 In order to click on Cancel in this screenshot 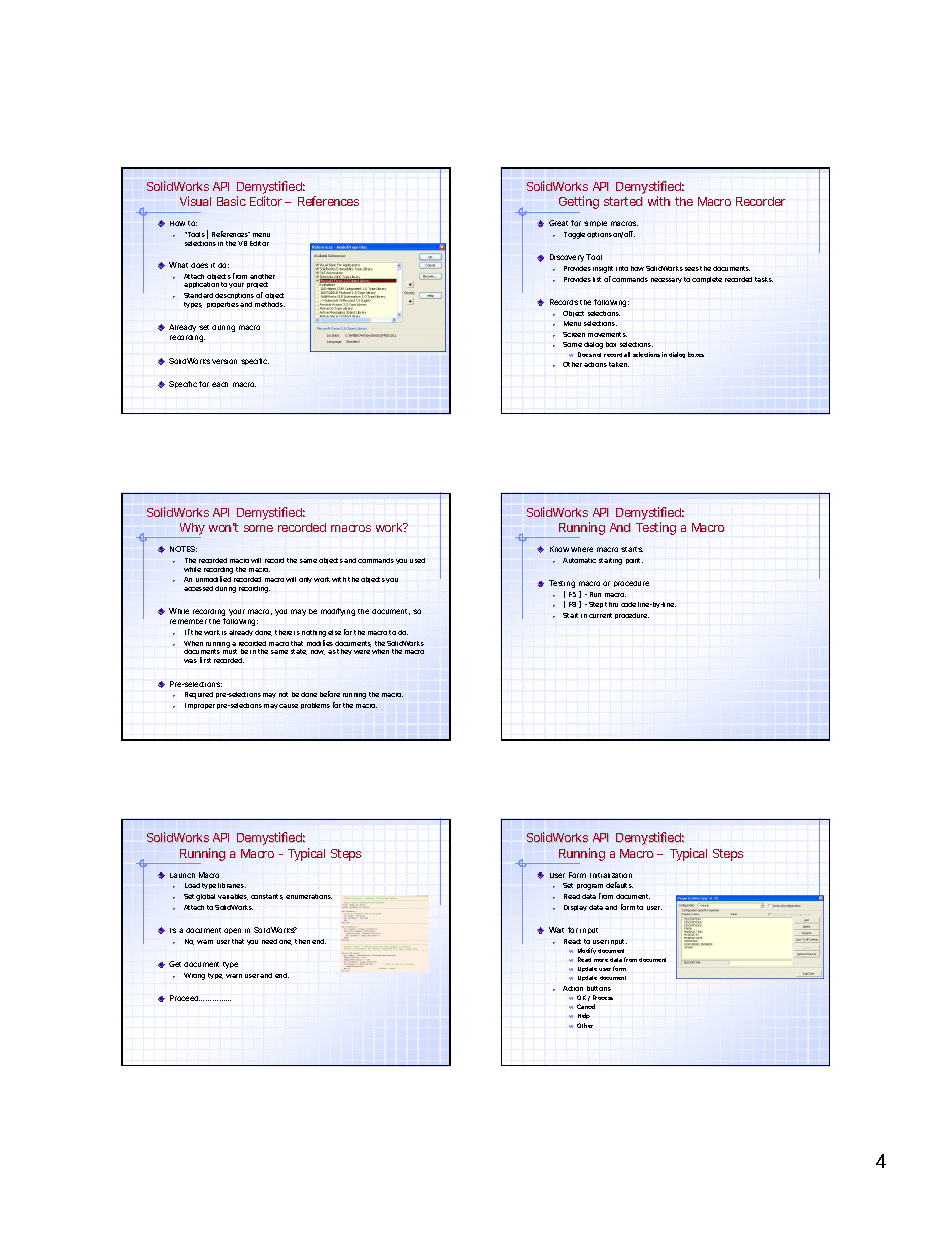, I will do `click(586, 1006)`.
